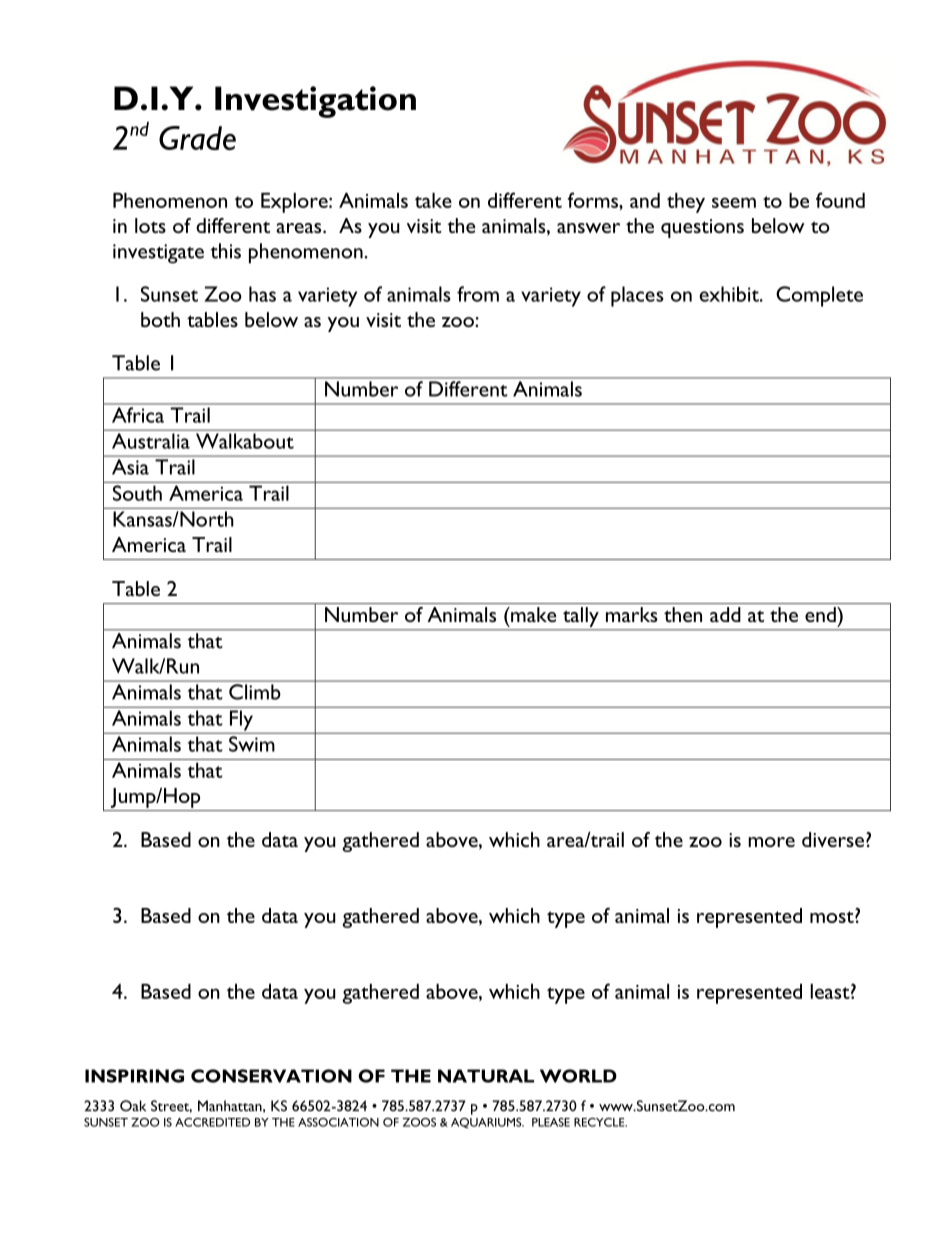 The image size is (952, 1233). Describe the element at coordinates (486, 1076) in the screenshot. I see `NATURAL` at that location.
